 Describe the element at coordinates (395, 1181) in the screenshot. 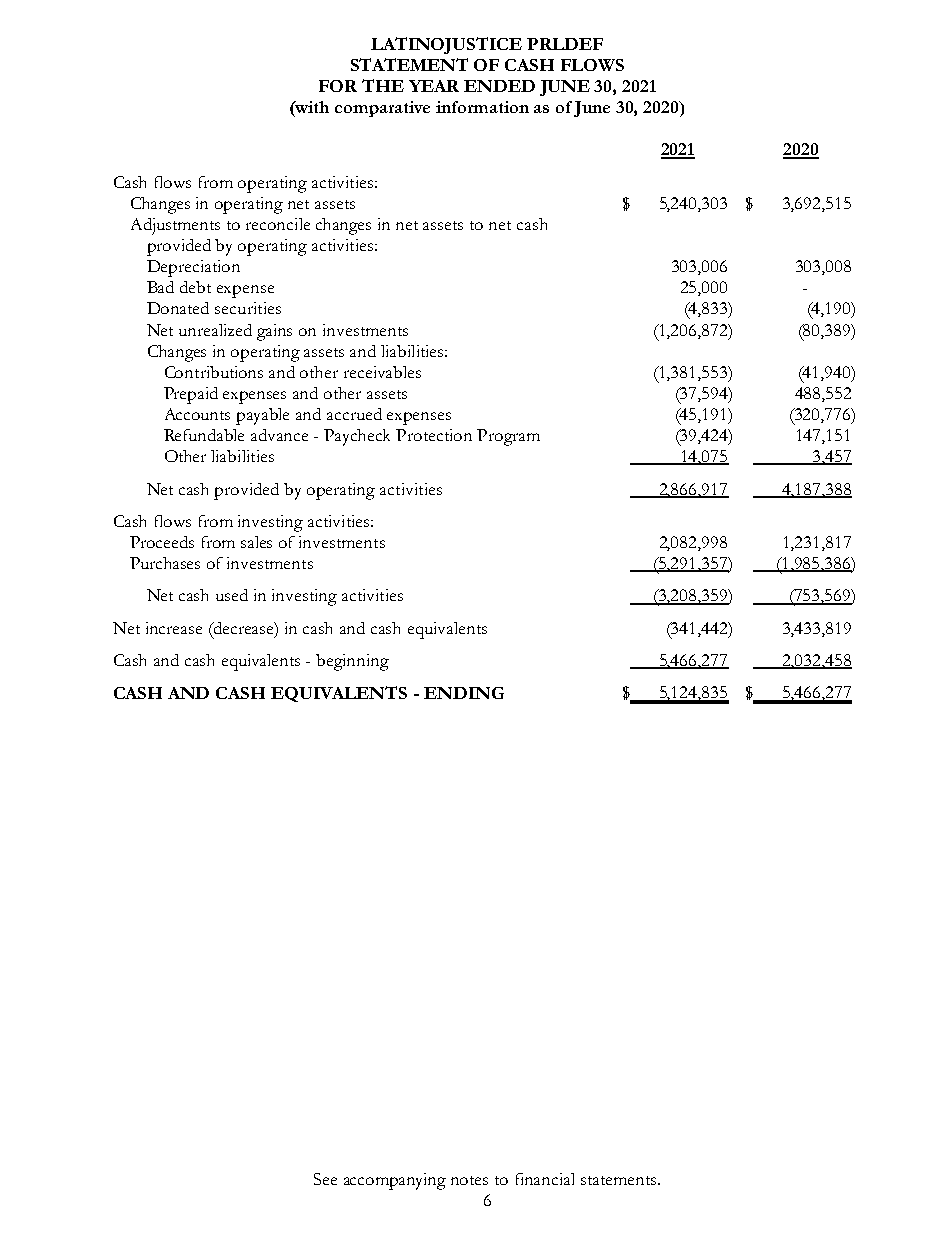

I see `accompanying` at that location.
